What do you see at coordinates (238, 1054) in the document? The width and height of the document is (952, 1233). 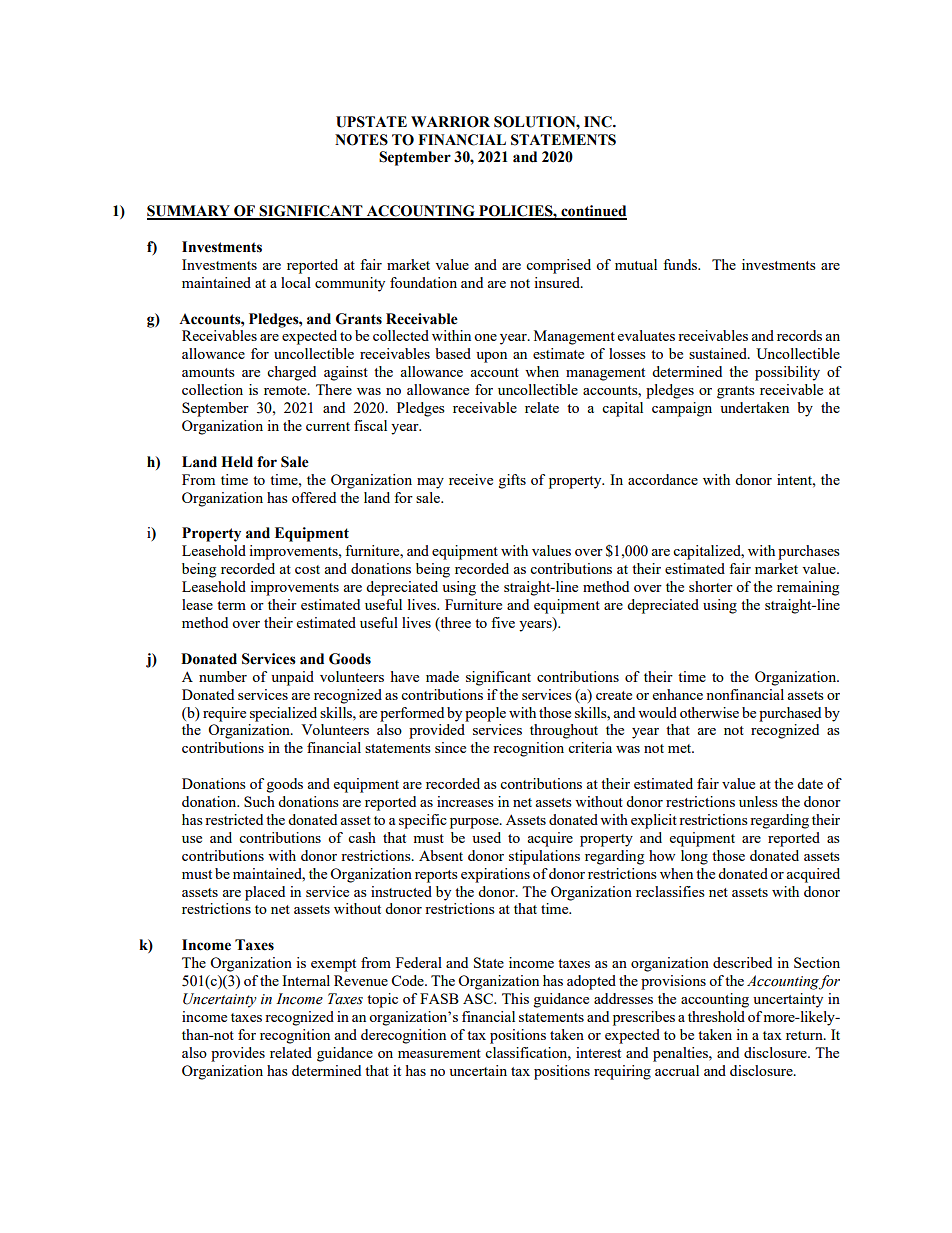 I see `provides` at bounding box center [238, 1054].
